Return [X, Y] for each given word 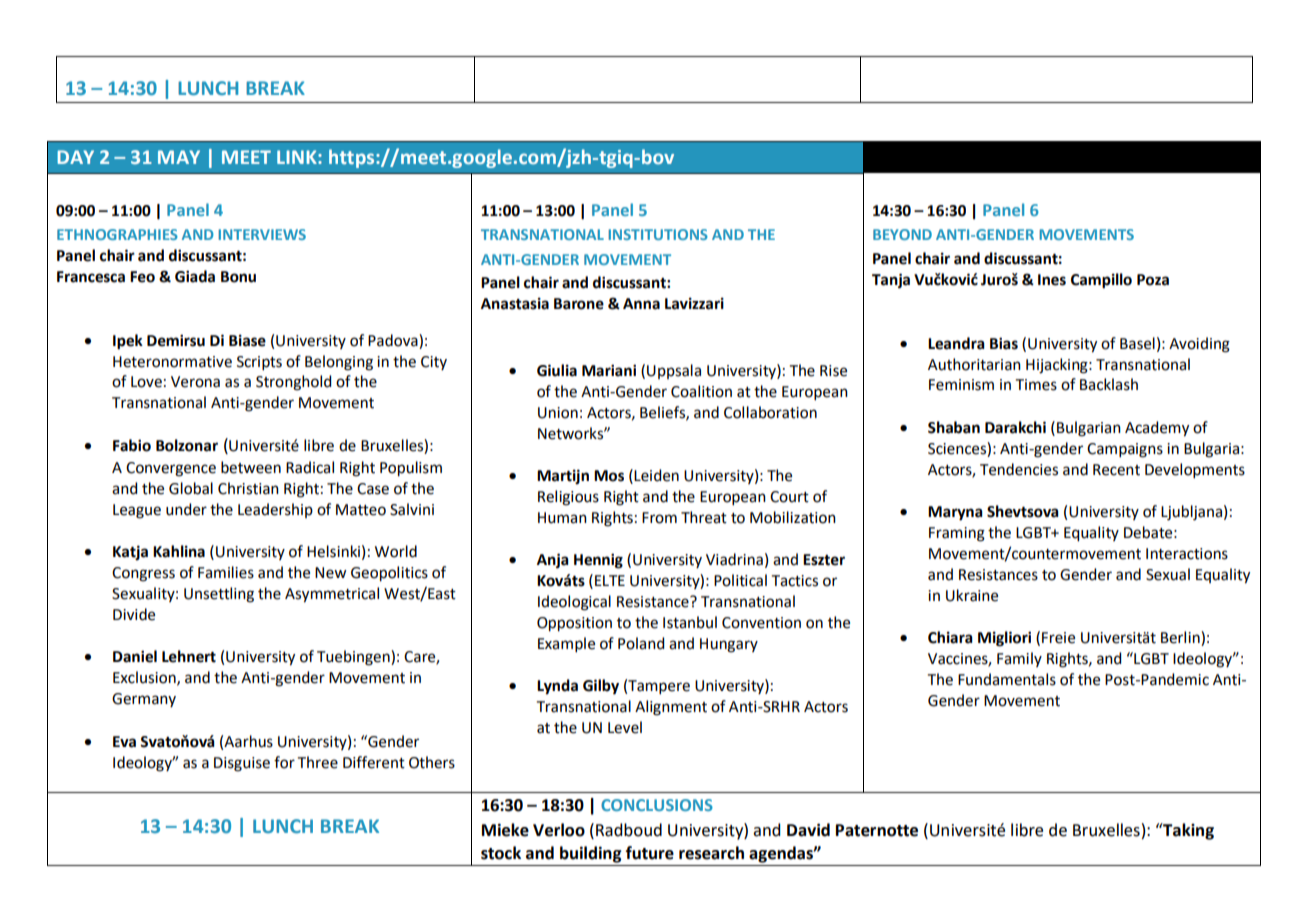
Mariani [609, 370]
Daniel [135, 656]
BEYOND [902, 234]
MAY [179, 157]
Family [1019, 659]
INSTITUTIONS [658, 234]
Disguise [242, 764]
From [659, 518]
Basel [1137, 343]
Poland [641, 643]
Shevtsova [1023, 511]
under [186, 509]
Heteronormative [172, 362]
